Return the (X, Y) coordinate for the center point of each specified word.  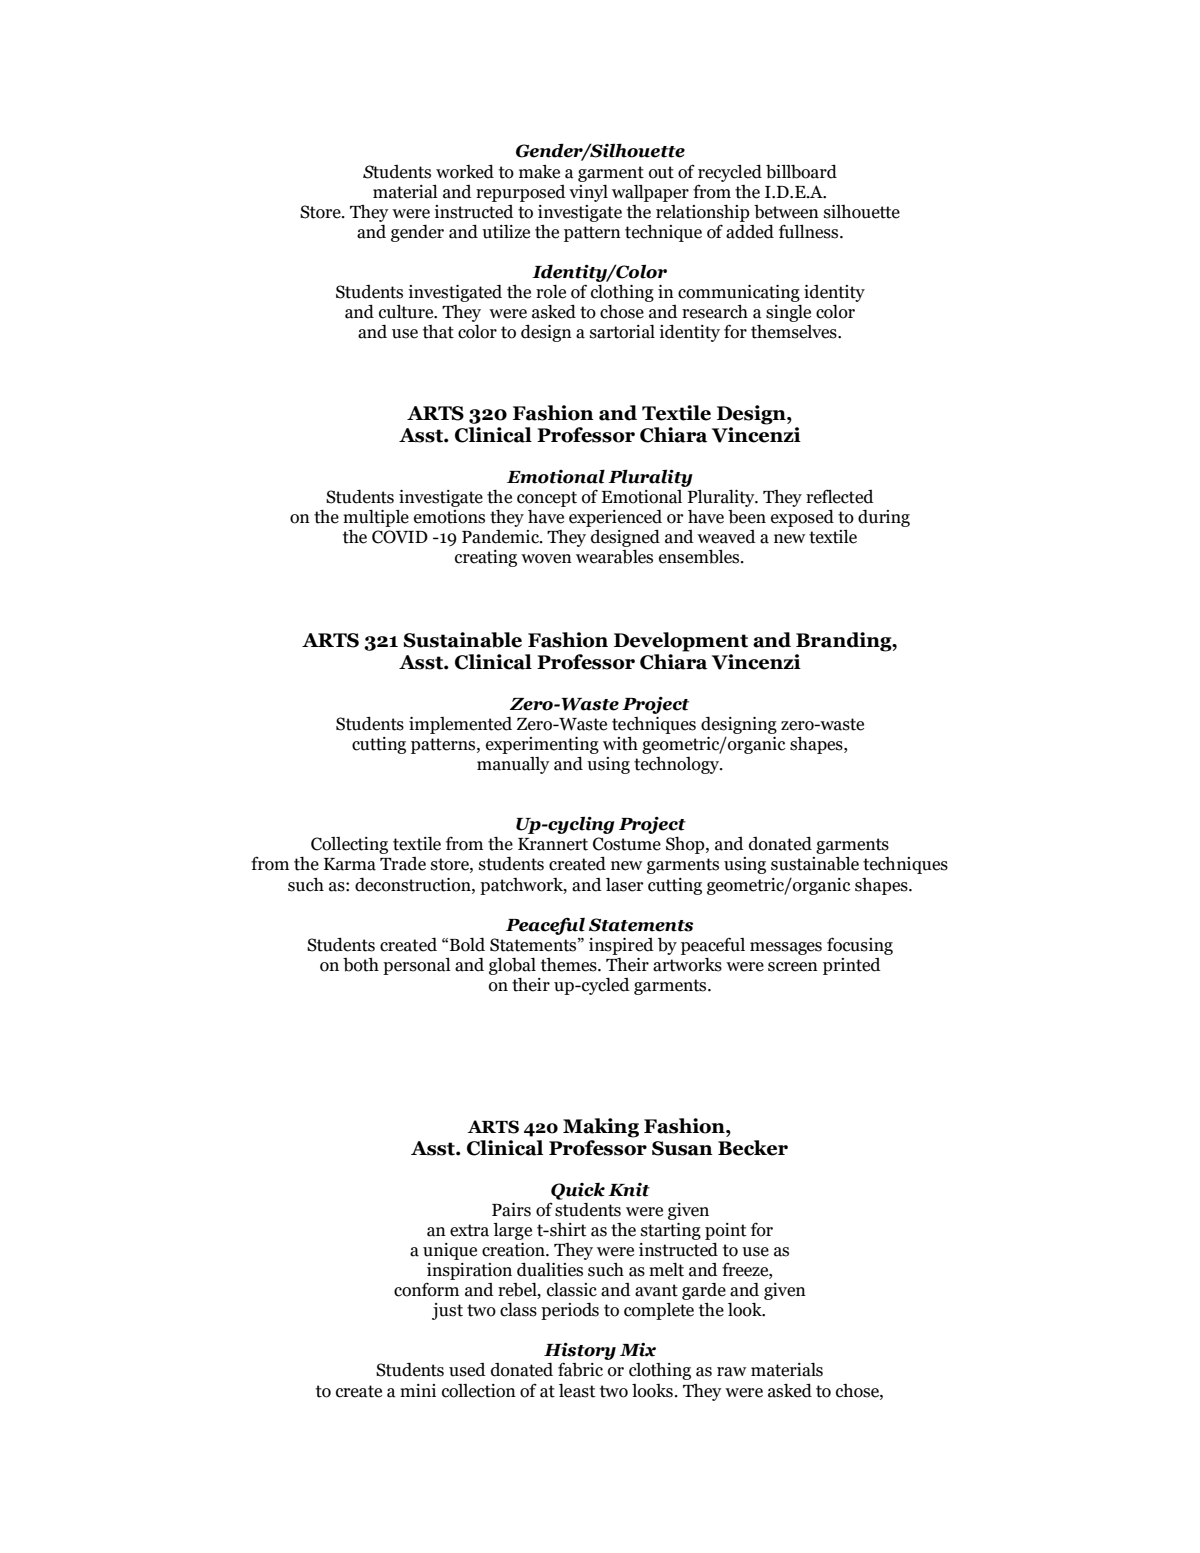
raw (732, 1372)
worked (465, 171)
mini (418, 1390)
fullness (810, 231)
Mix (638, 1350)
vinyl (588, 193)
